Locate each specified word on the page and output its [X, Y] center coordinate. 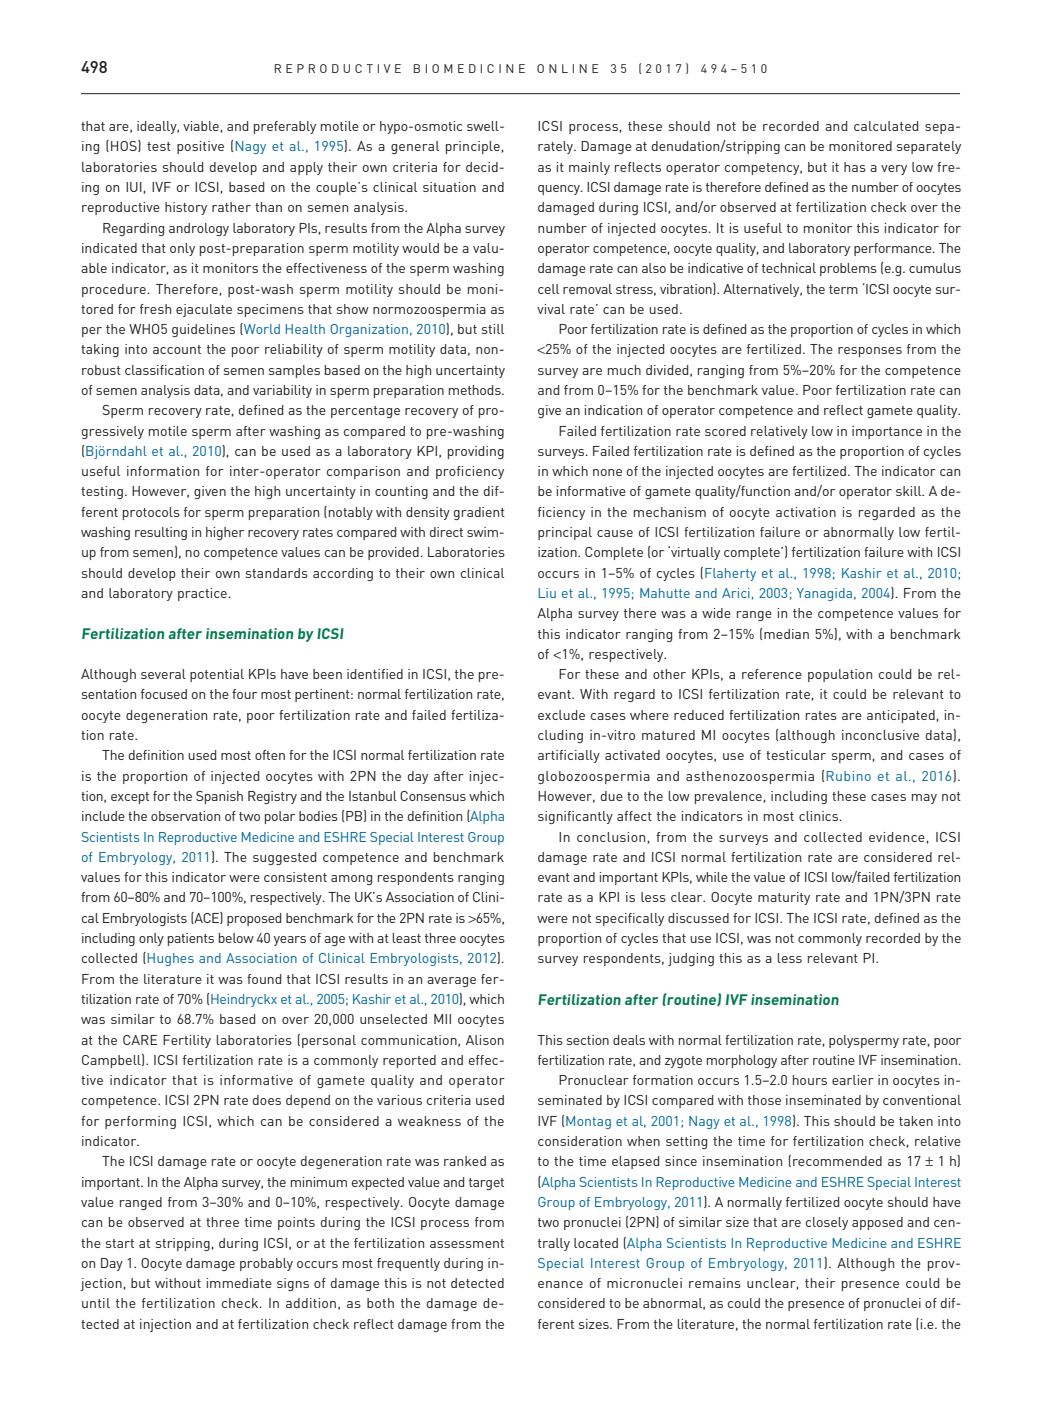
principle [474, 147]
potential [217, 675]
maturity [784, 898]
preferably [285, 127]
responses [870, 352]
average [451, 982]
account [177, 349]
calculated [886, 126]
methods [476, 390]
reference [772, 674]
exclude [561, 715]
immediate [239, 1283]
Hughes [170, 959]
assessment [467, 1243]
